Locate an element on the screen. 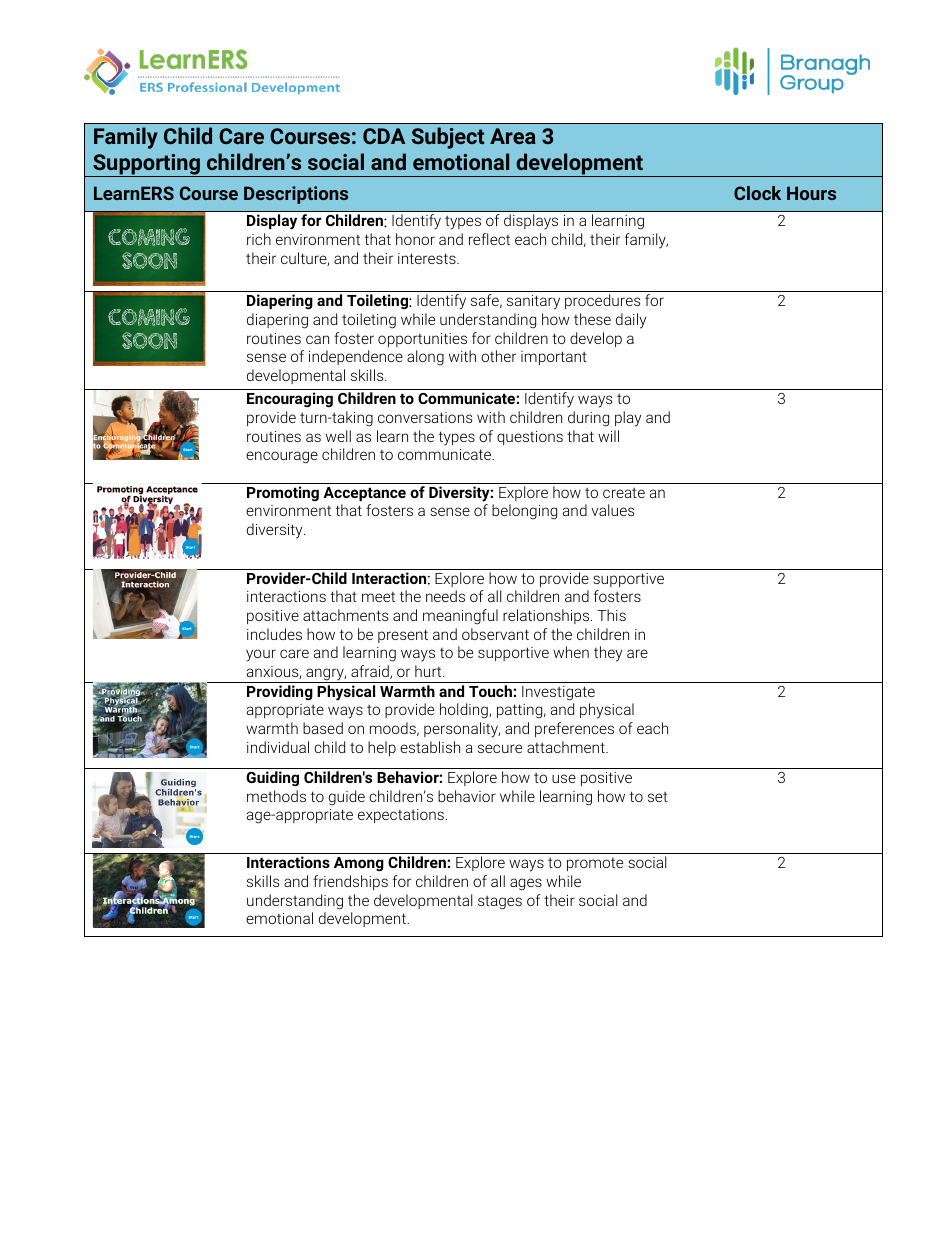 The height and width of the screenshot is (1233, 952). Subject is located at coordinates (448, 138).
